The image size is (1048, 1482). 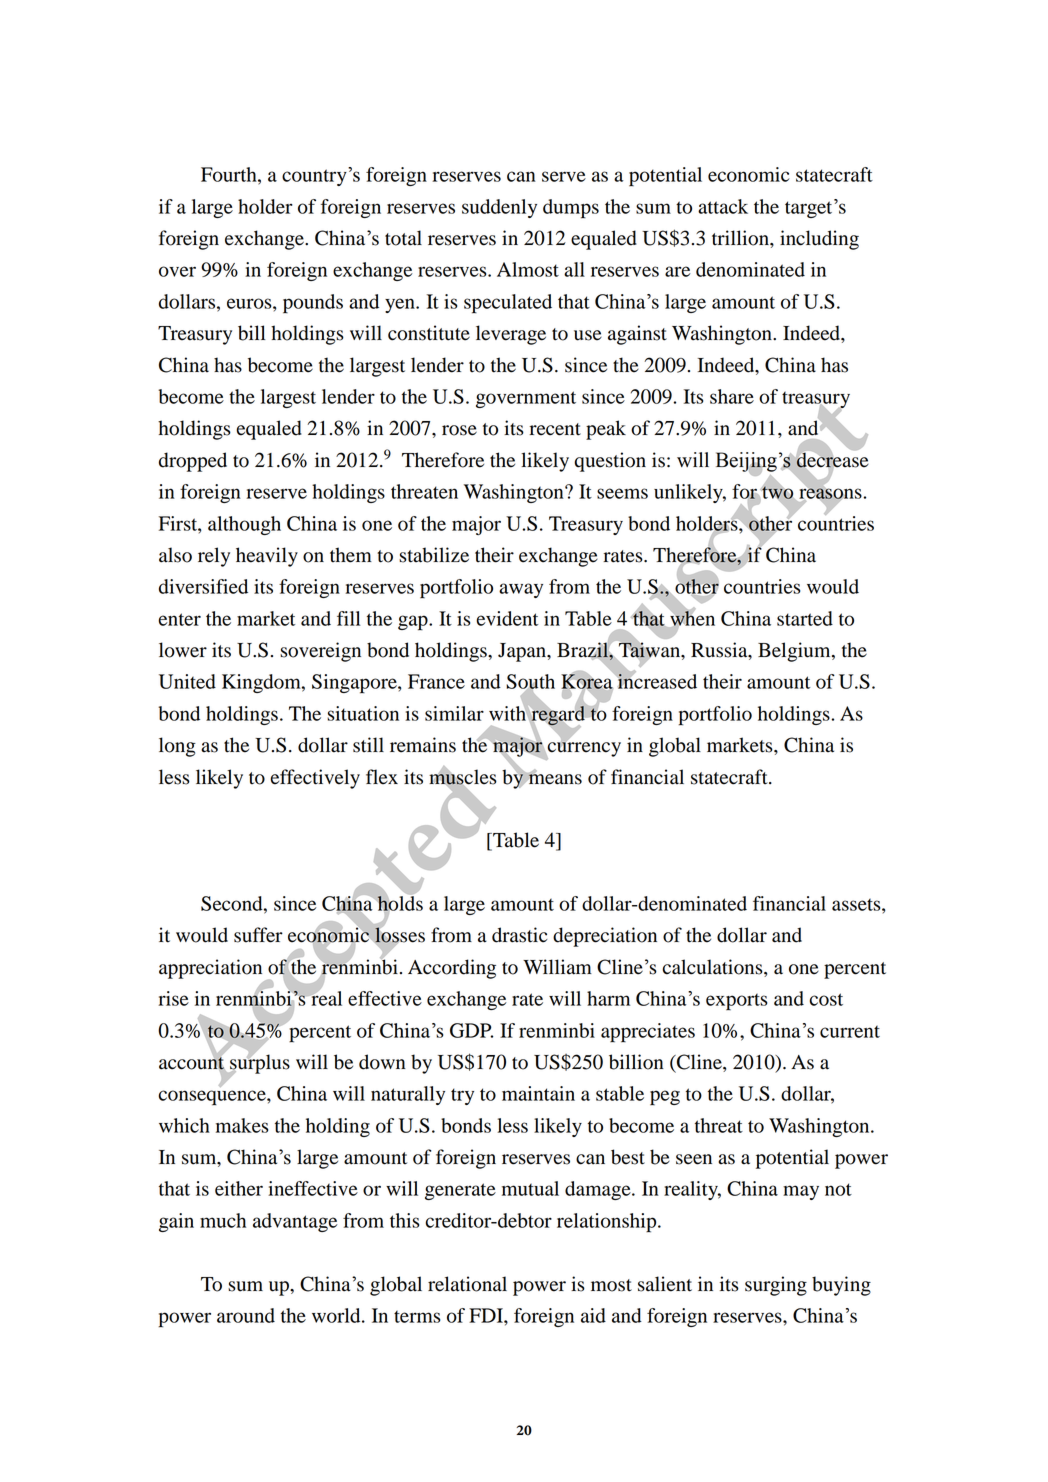 What do you see at coordinates (313, 304) in the page?
I see `pounds` at bounding box center [313, 304].
